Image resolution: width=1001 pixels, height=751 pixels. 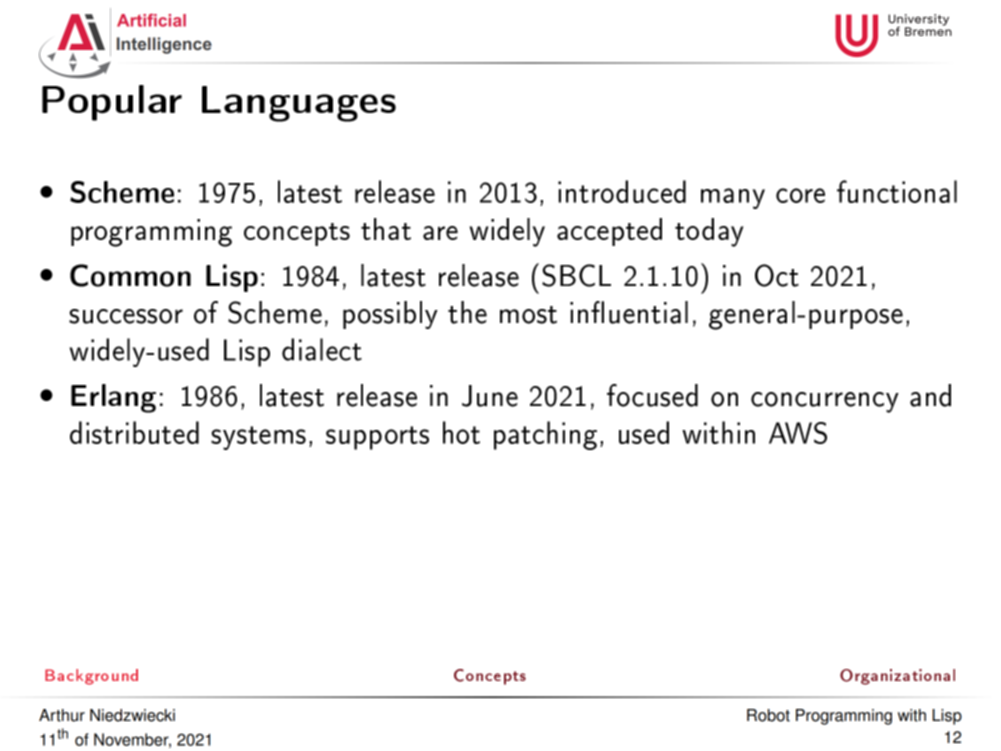 What do you see at coordinates (825, 402) in the image?
I see `concurrency` at bounding box center [825, 402].
